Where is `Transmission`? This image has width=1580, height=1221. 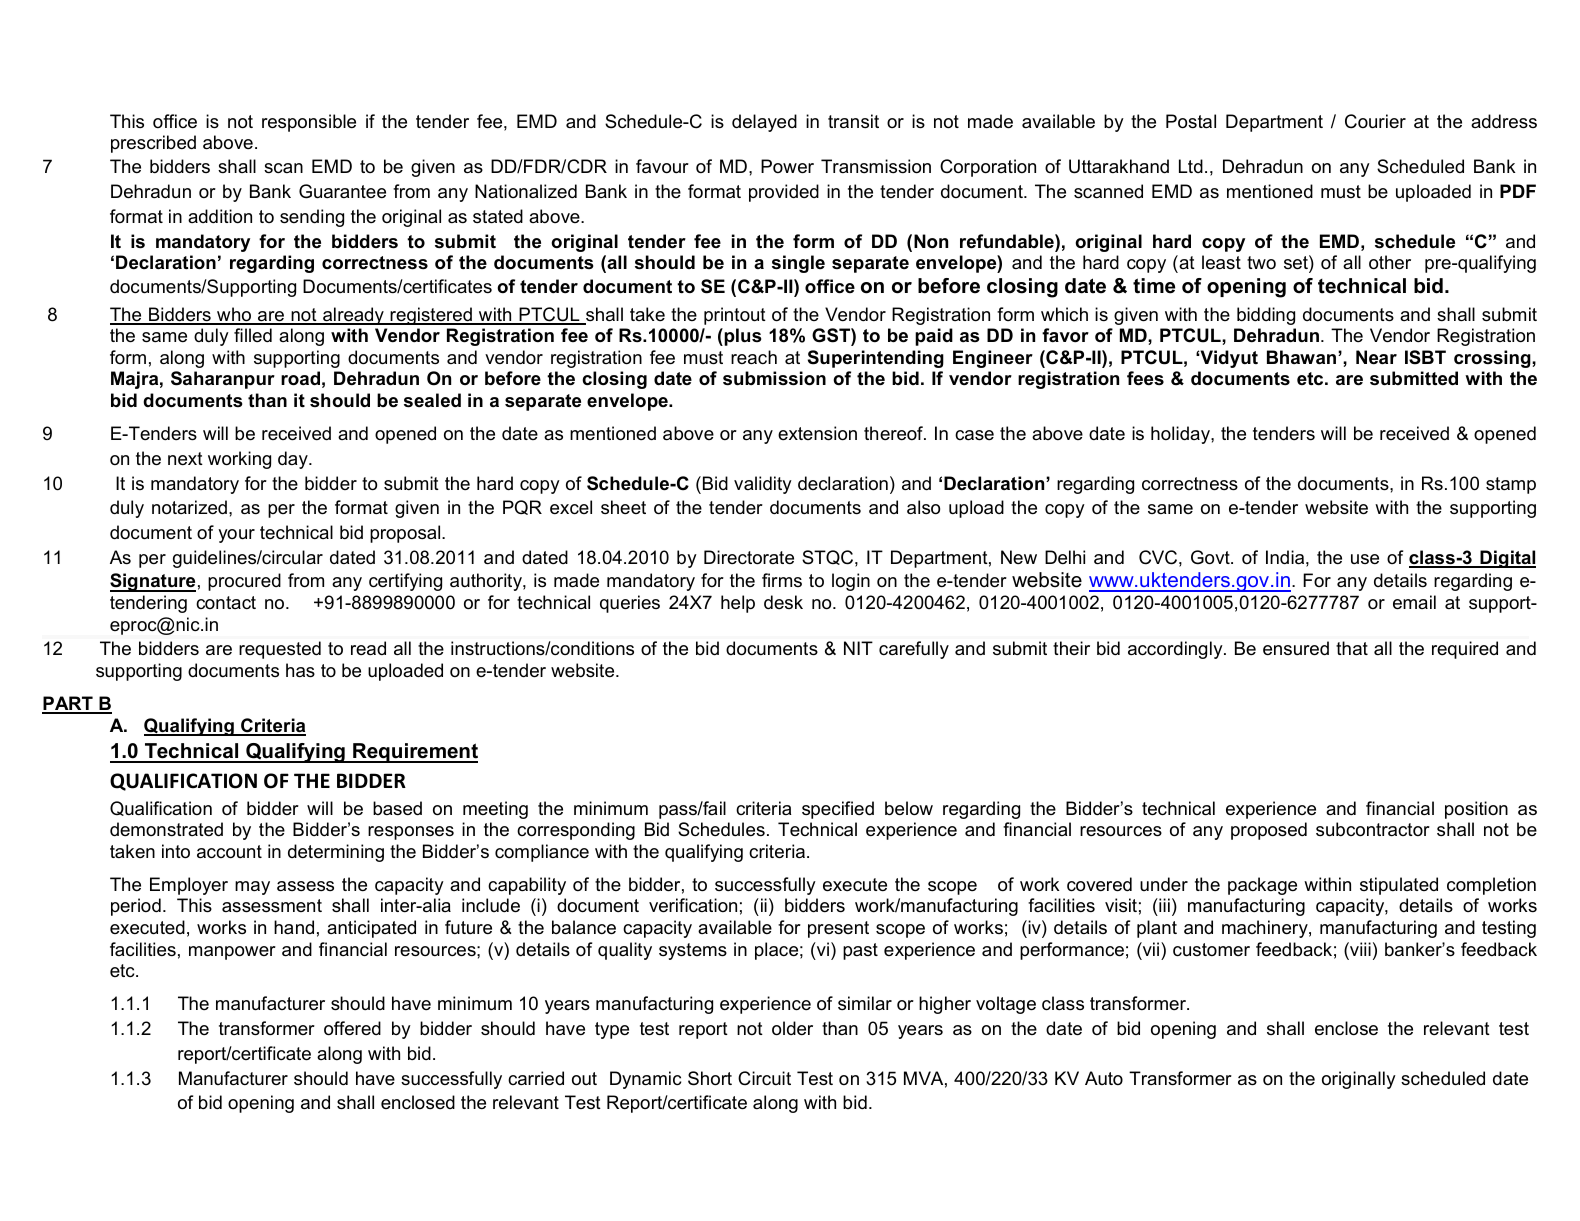
Transmission is located at coordinates (876, 166).
